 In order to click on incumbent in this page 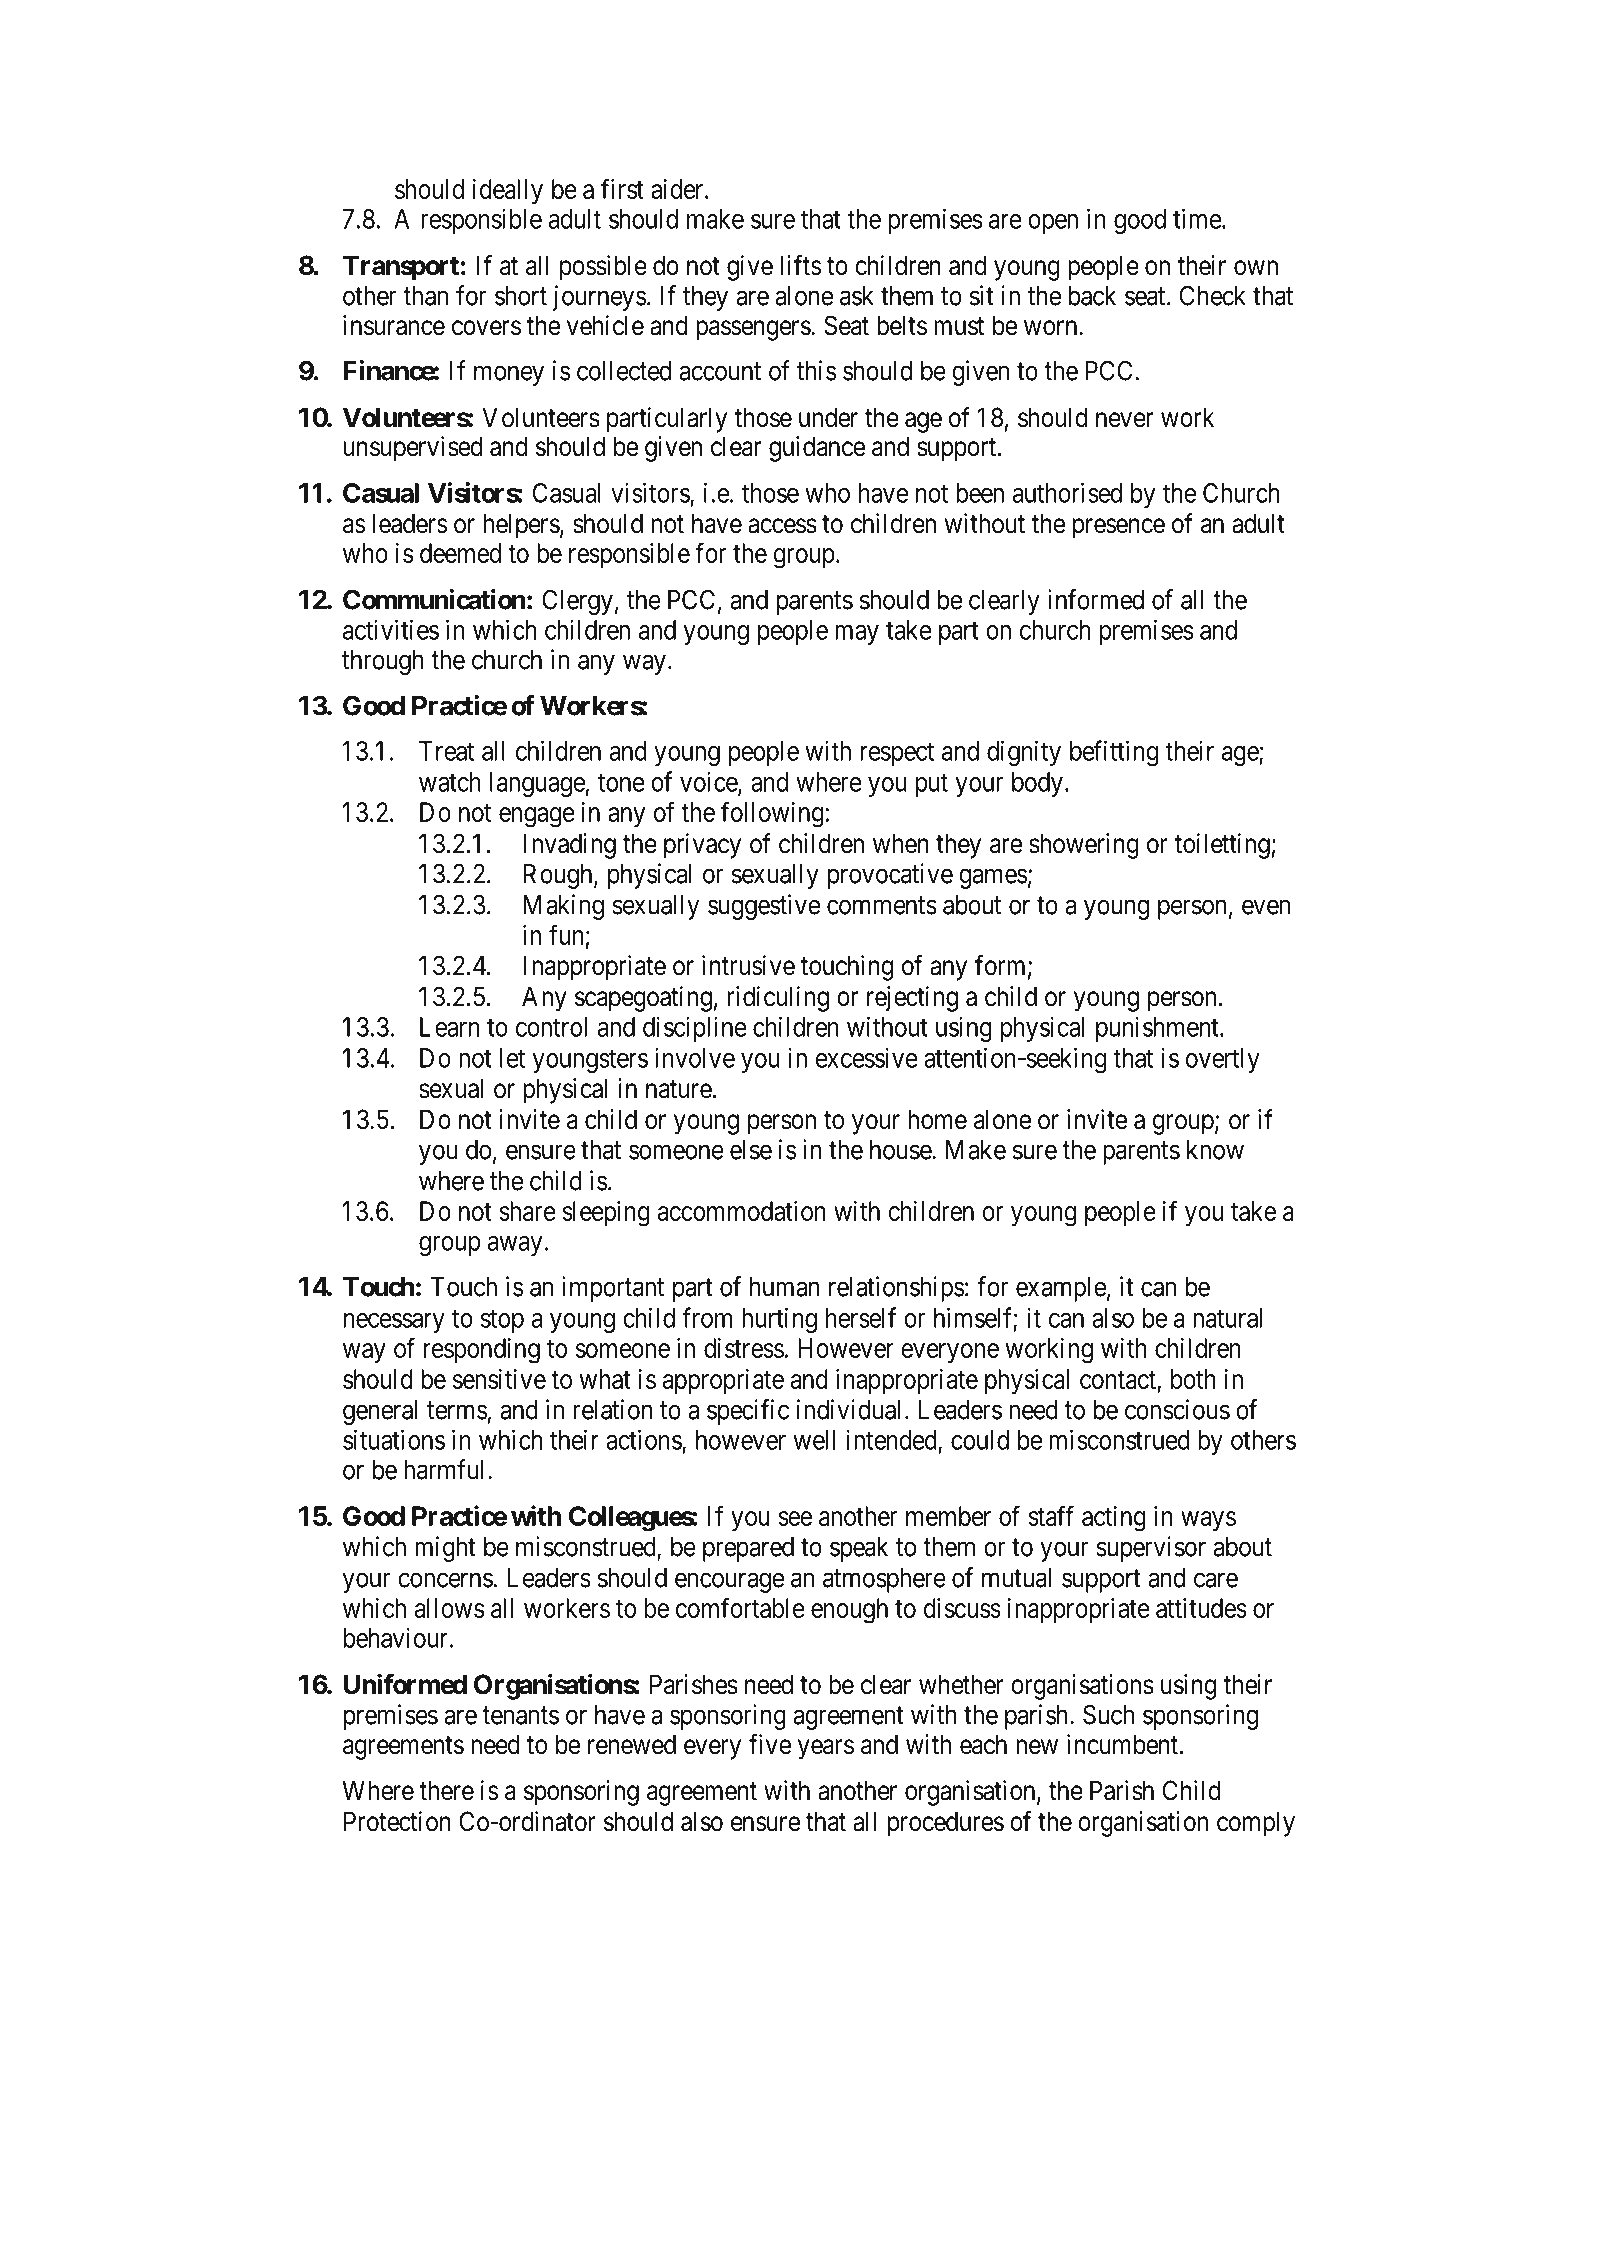, I will do `click(1122, 1744)`.
